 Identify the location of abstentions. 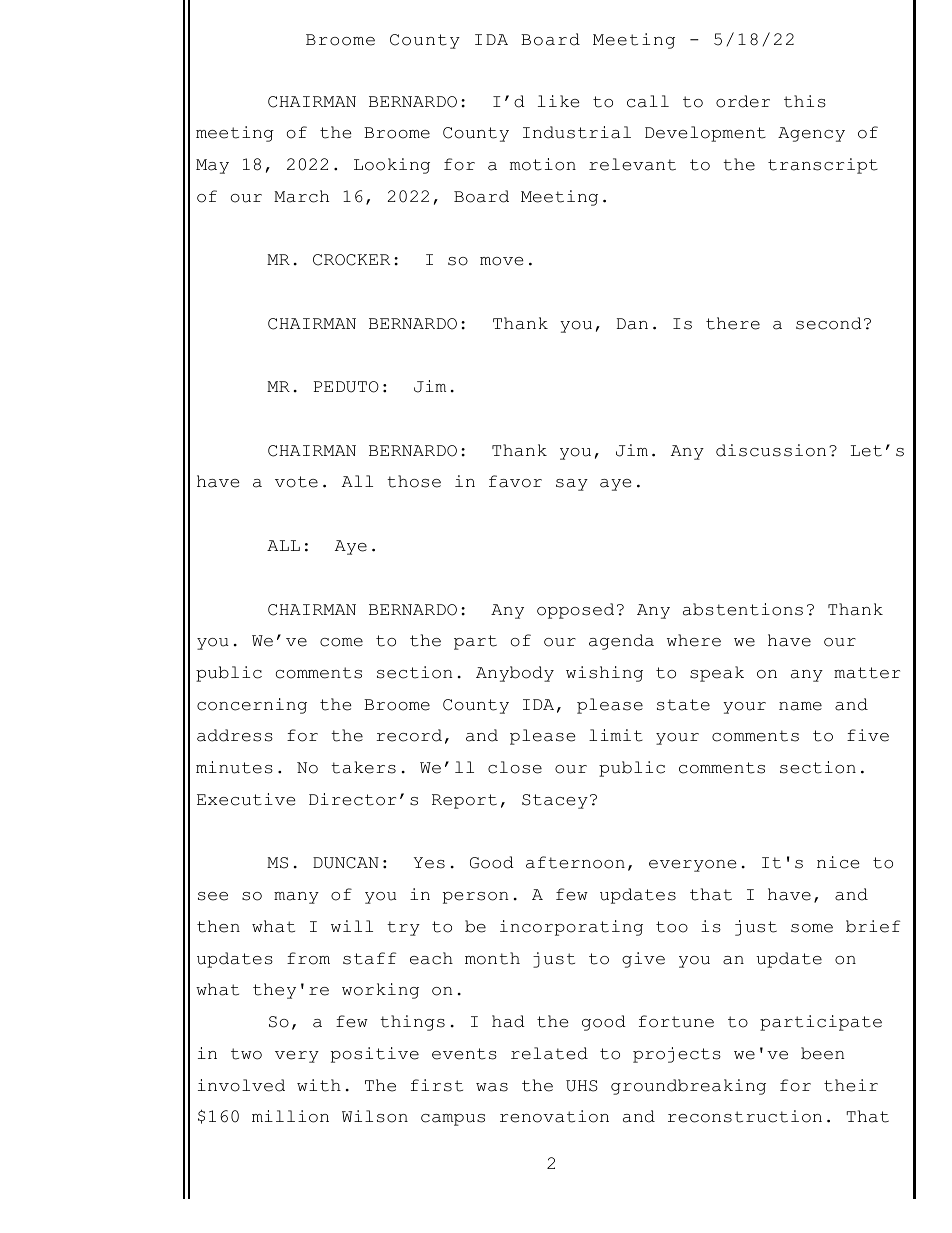
(743, 609).
